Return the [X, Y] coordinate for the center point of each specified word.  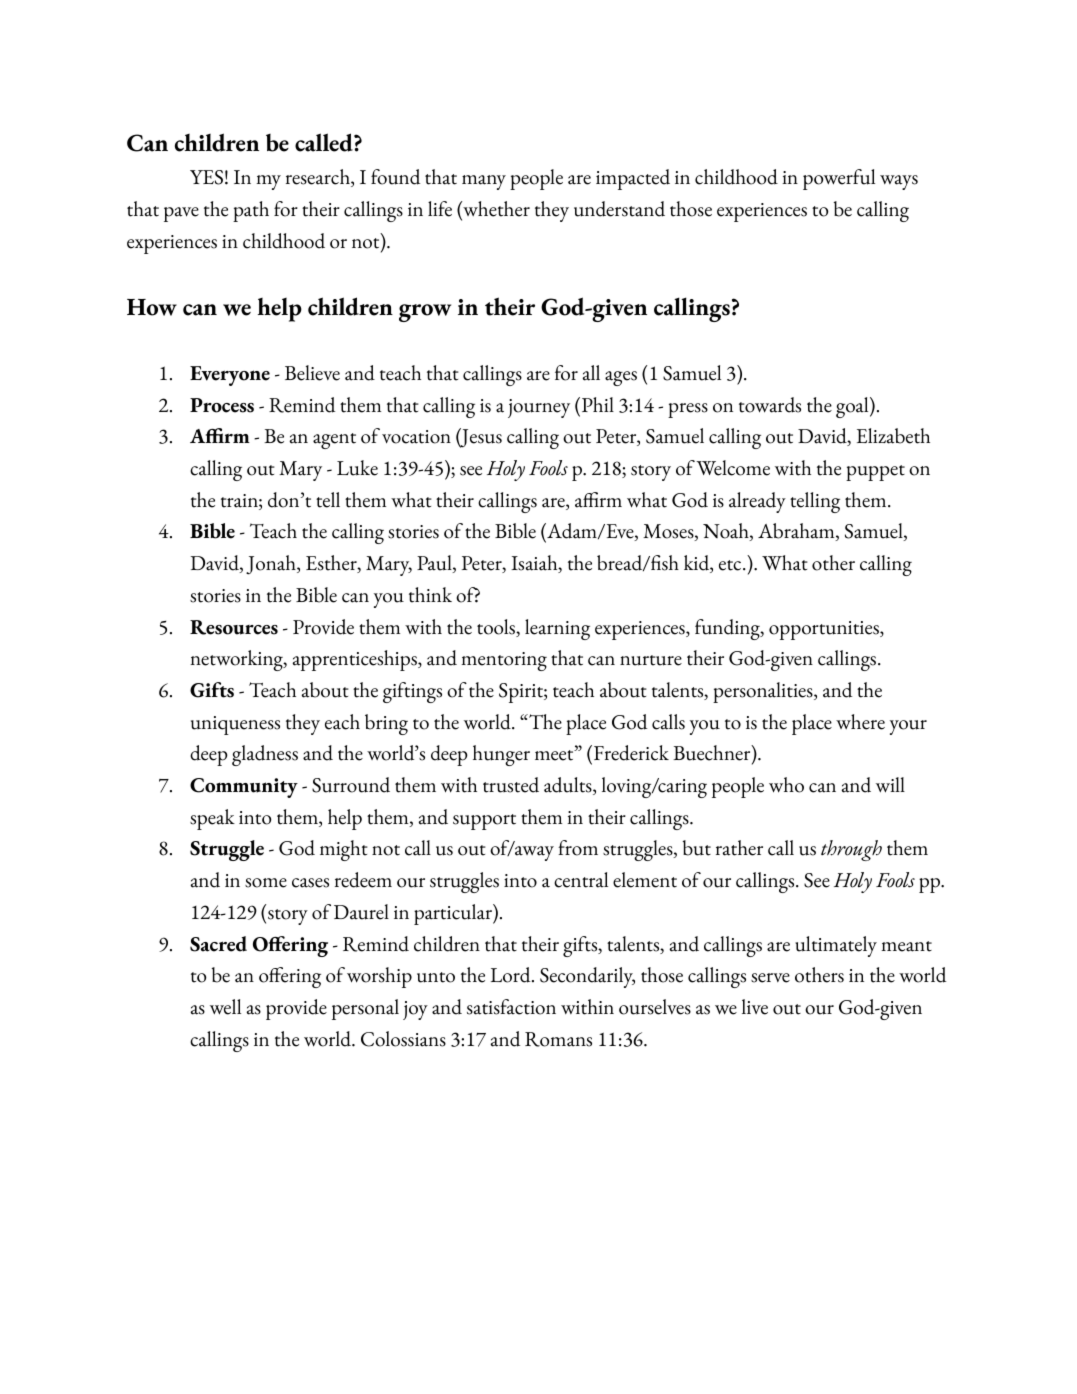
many [484, 182]
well [225, 1007]
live [755, 1007]
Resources [234, 627]
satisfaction [511, 1007]
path [251, 211]
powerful [839, 179]
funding [728, 629]
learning [557, 629]
